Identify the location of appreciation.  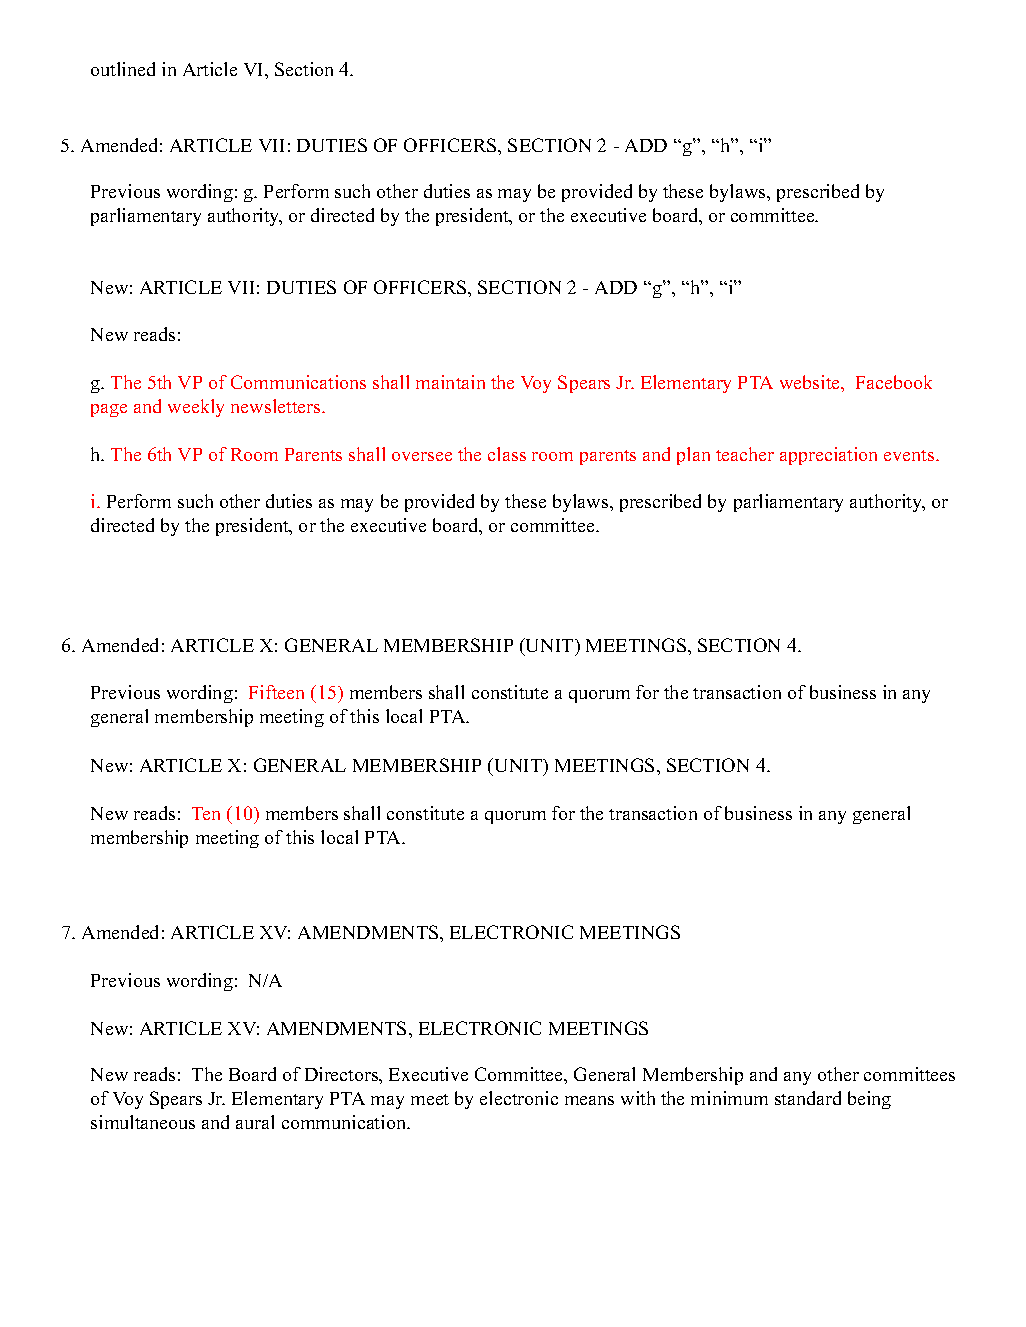
(828, 456).
